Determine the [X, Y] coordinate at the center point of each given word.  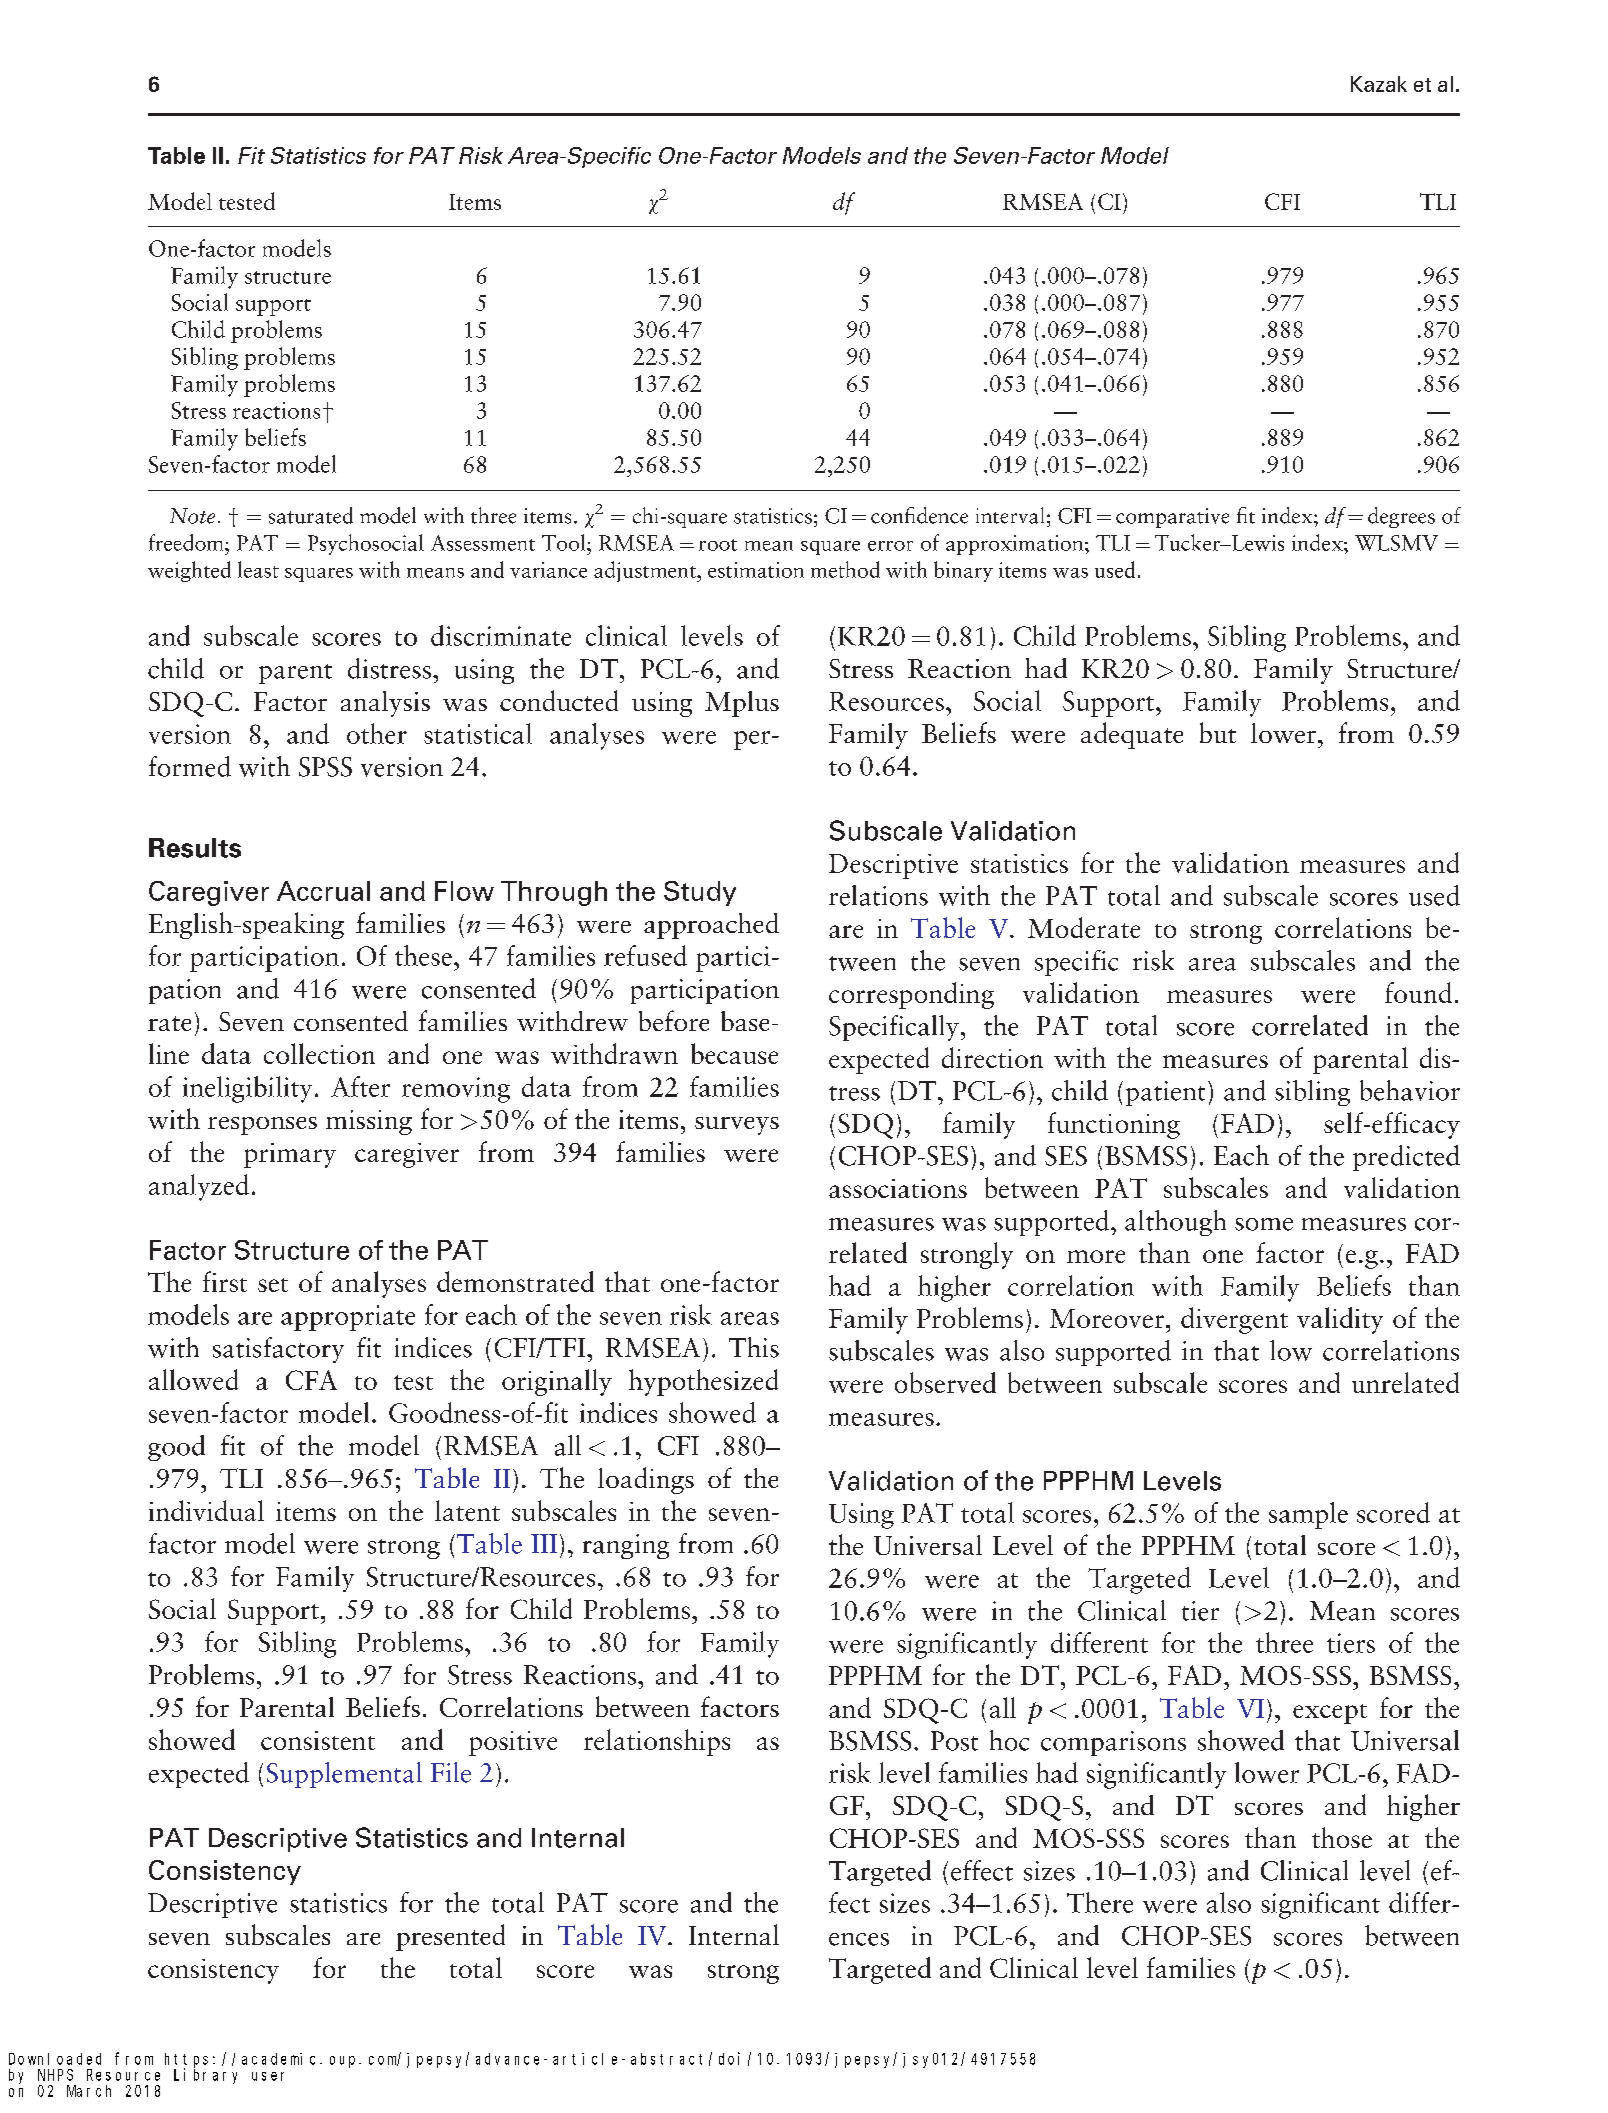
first [225, 1281]
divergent [1234, 1320]
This [754, 1347]
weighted [189, 571]
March [89, 2091]
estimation [756, 570]
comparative [1172, 518]
